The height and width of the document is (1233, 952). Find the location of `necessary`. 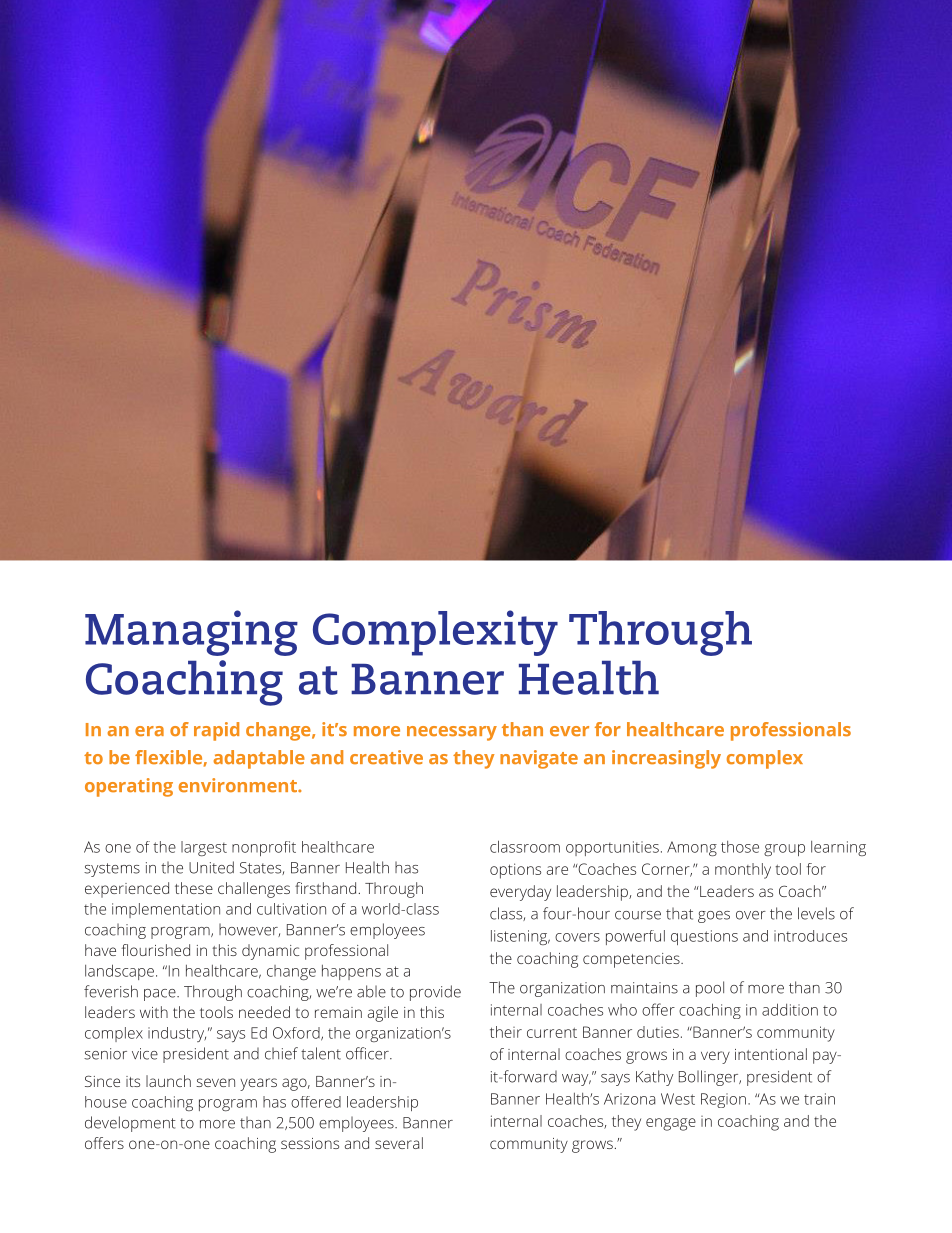

necessary is located at coordinates (452, 733).
